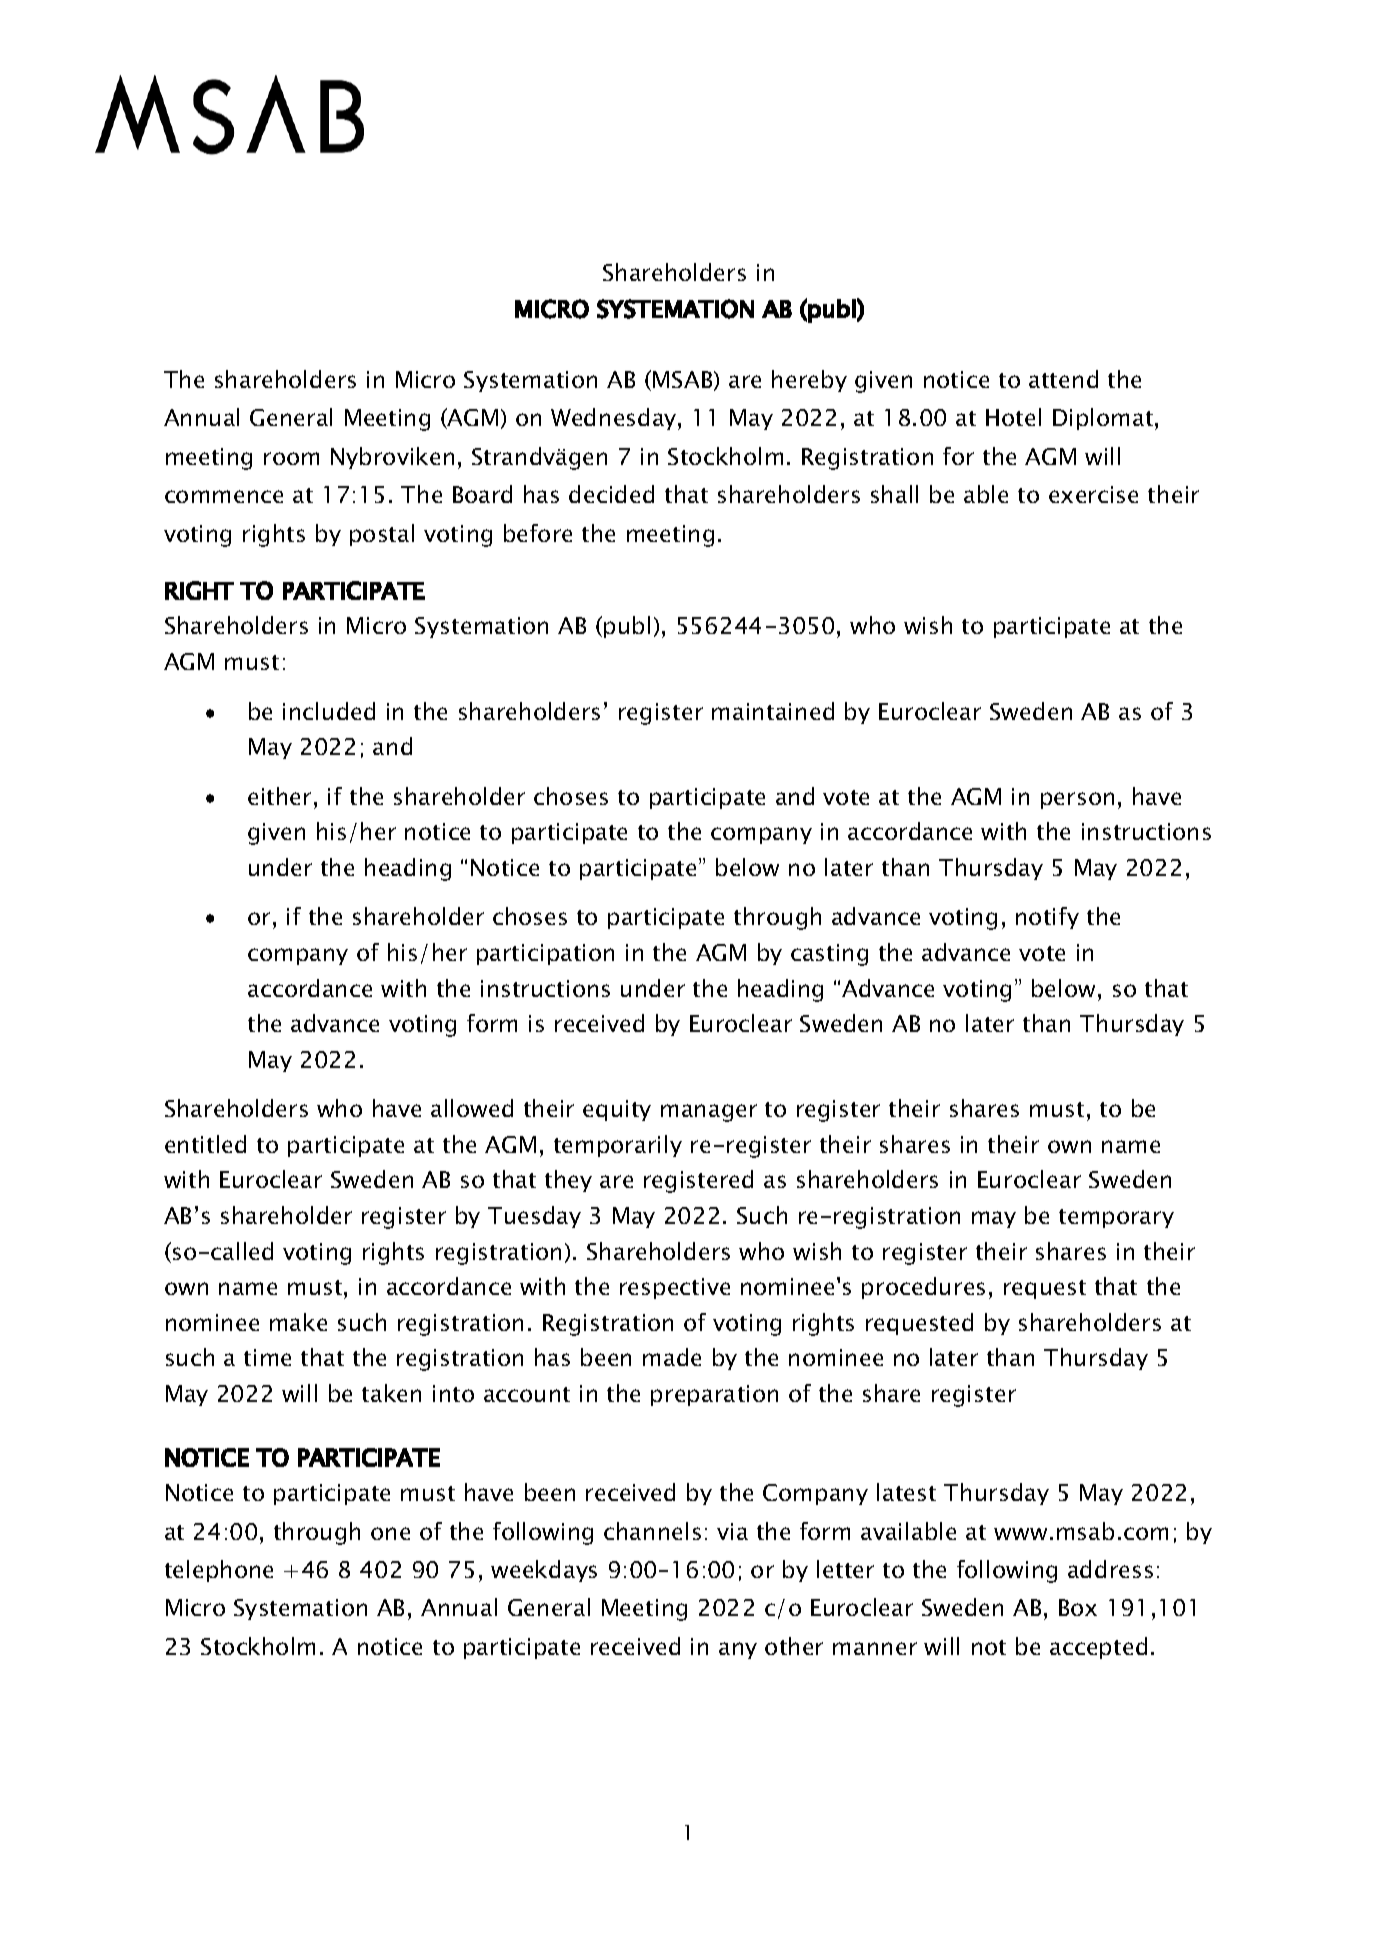  Describe the element at coordinates (618, 1146) in the image. I see `temporarily` at that location.
